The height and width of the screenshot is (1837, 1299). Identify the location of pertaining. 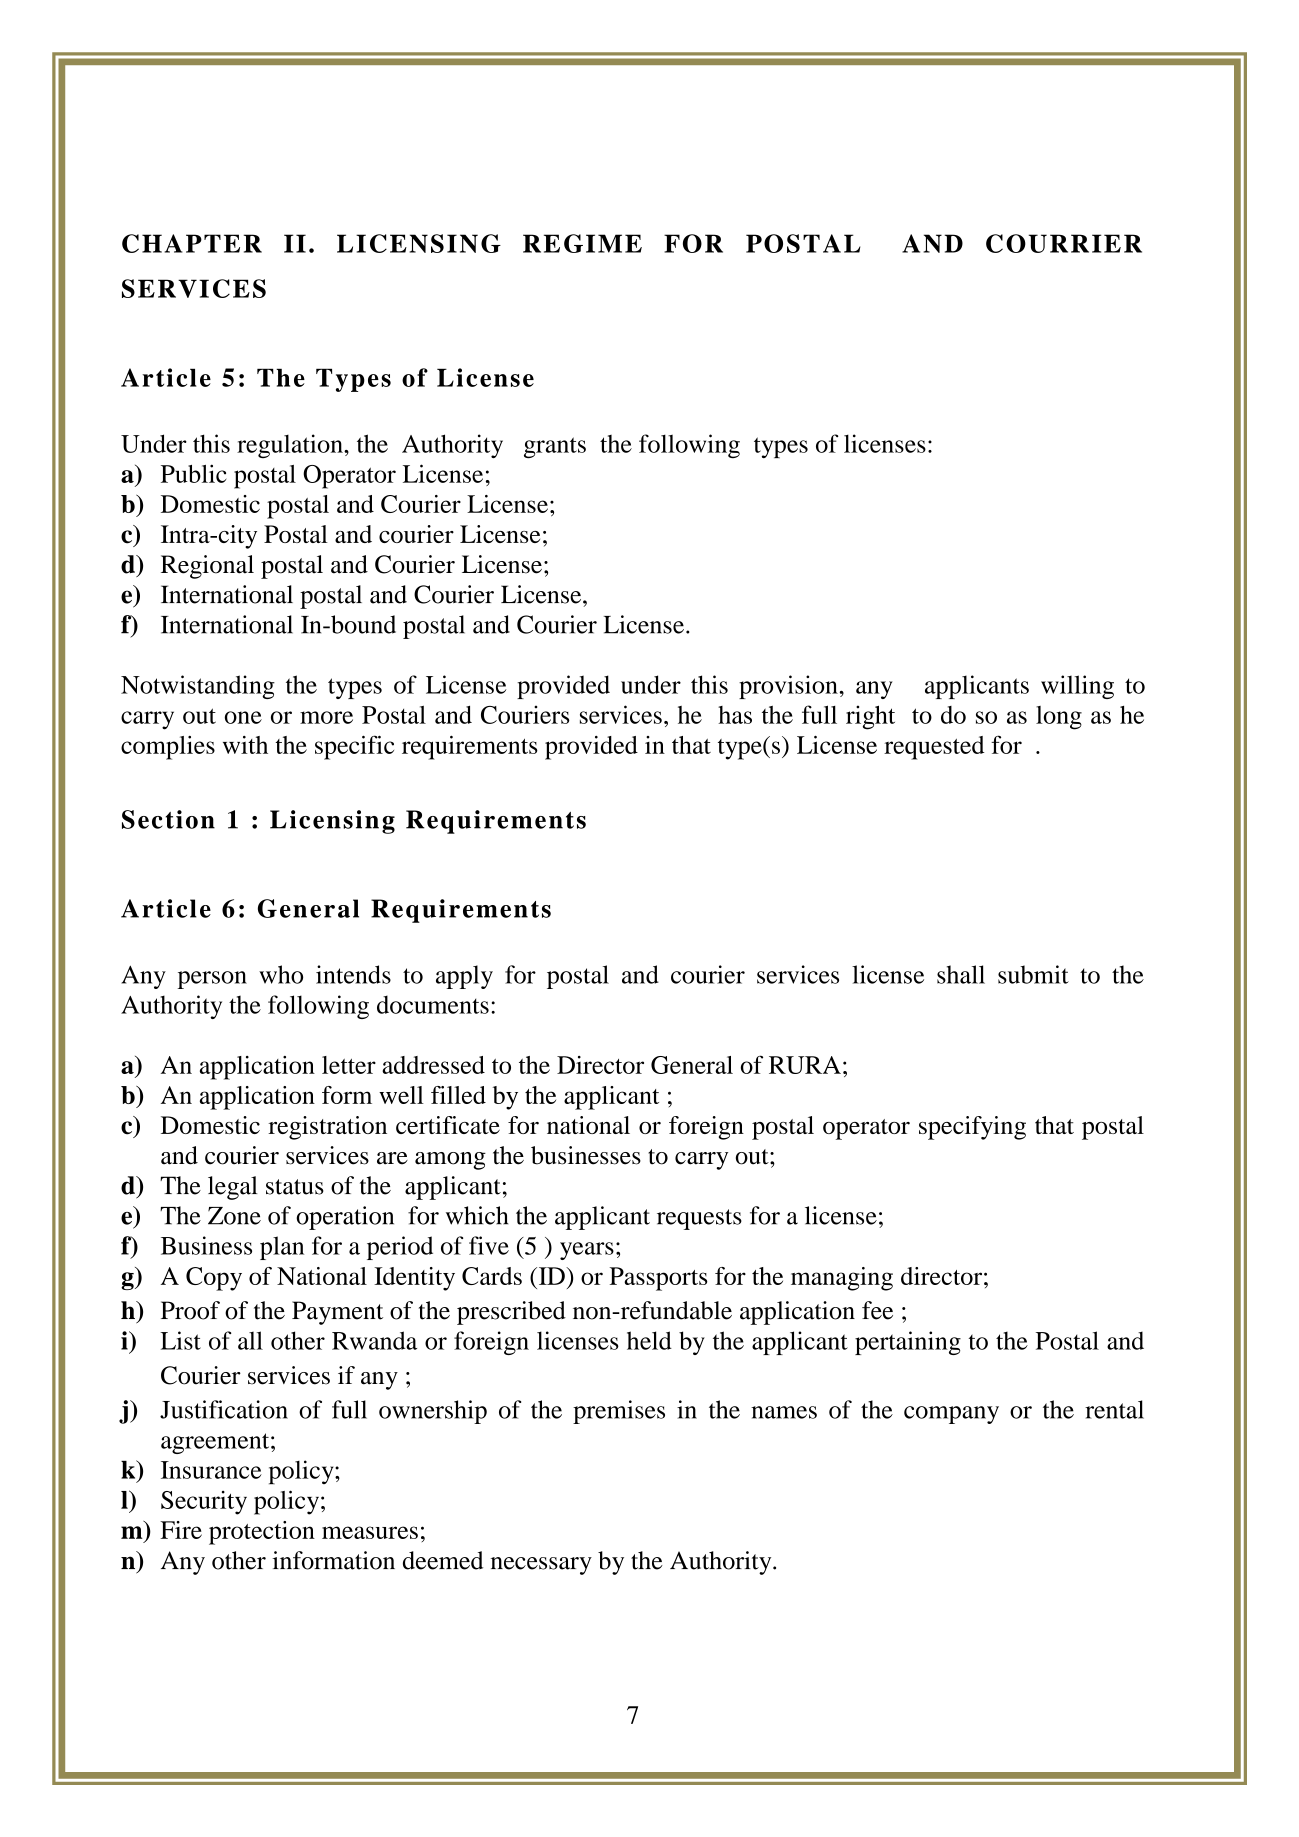
(908, 1343).
